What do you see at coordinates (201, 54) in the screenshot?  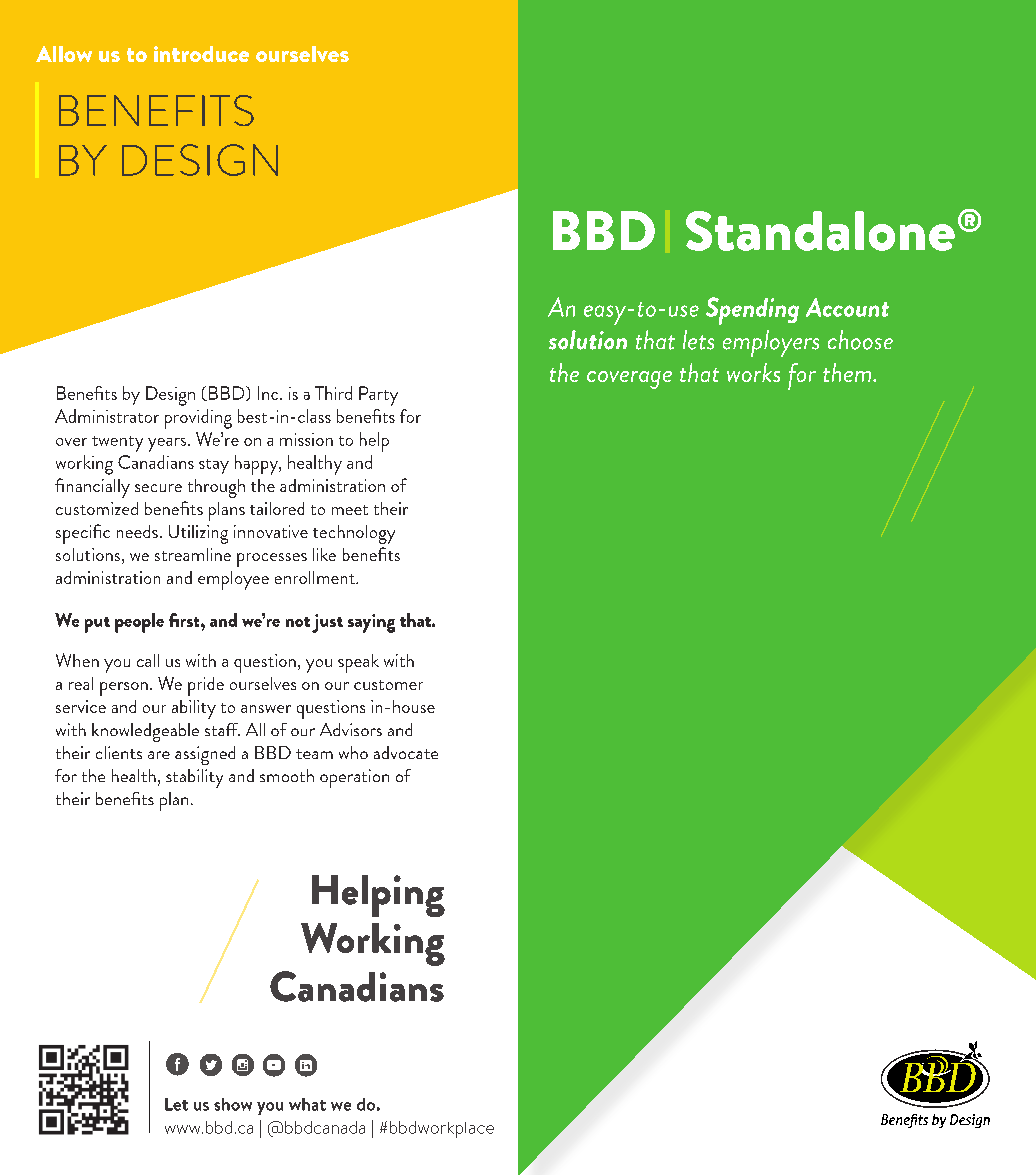 I see `introduce` at bounding box center [201, 54].
